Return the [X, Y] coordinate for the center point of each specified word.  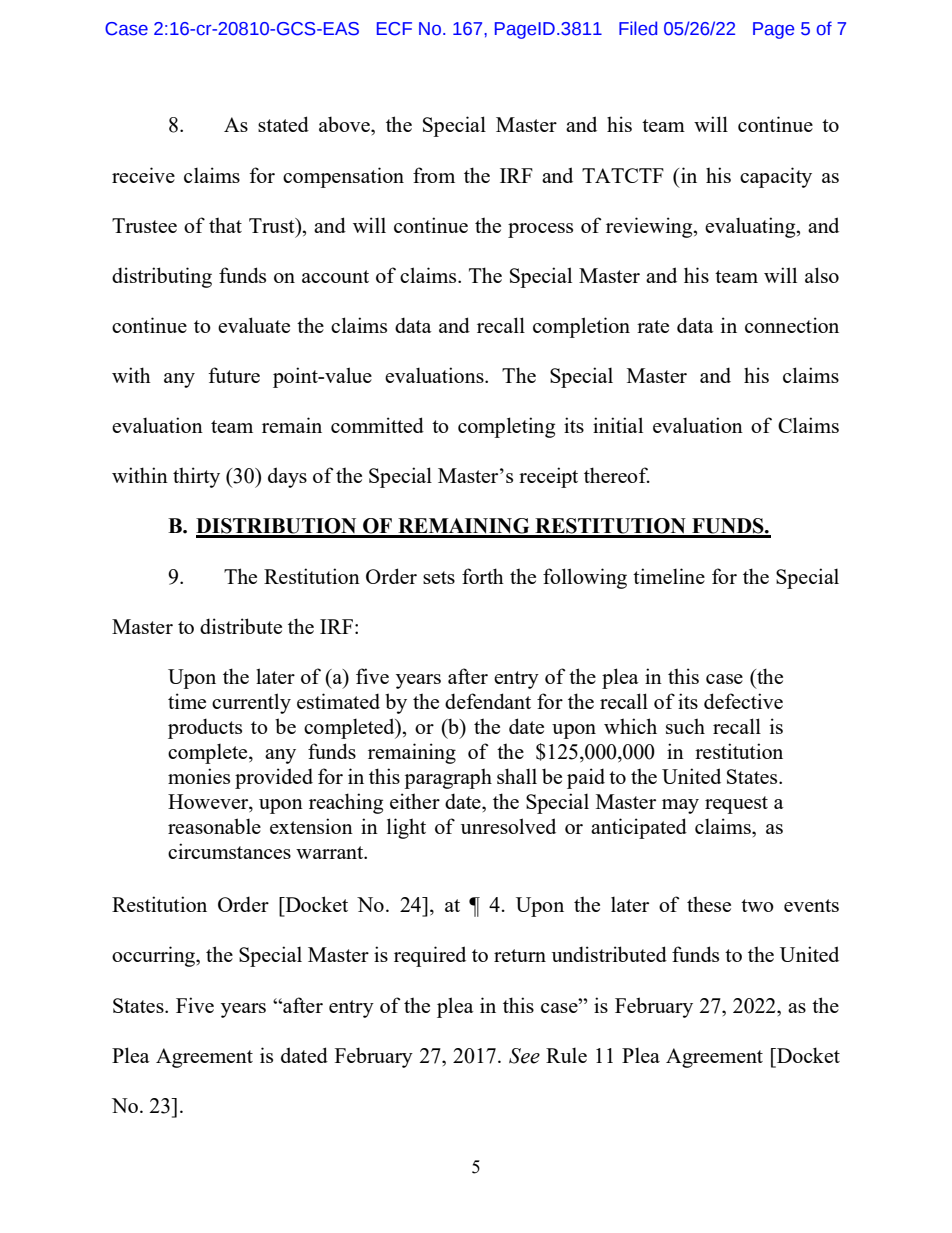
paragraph [448, 778]
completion [581, 327]
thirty [196, 477]
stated [283, 124]
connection [792, 325]
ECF [394, 29]
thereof [617, 475]
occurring [154, 956]
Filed [638, 28]
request [736, 805]
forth [483, 576]
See [524, 1056]
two [757, 905]
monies [199, 776]
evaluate [254, 325]
